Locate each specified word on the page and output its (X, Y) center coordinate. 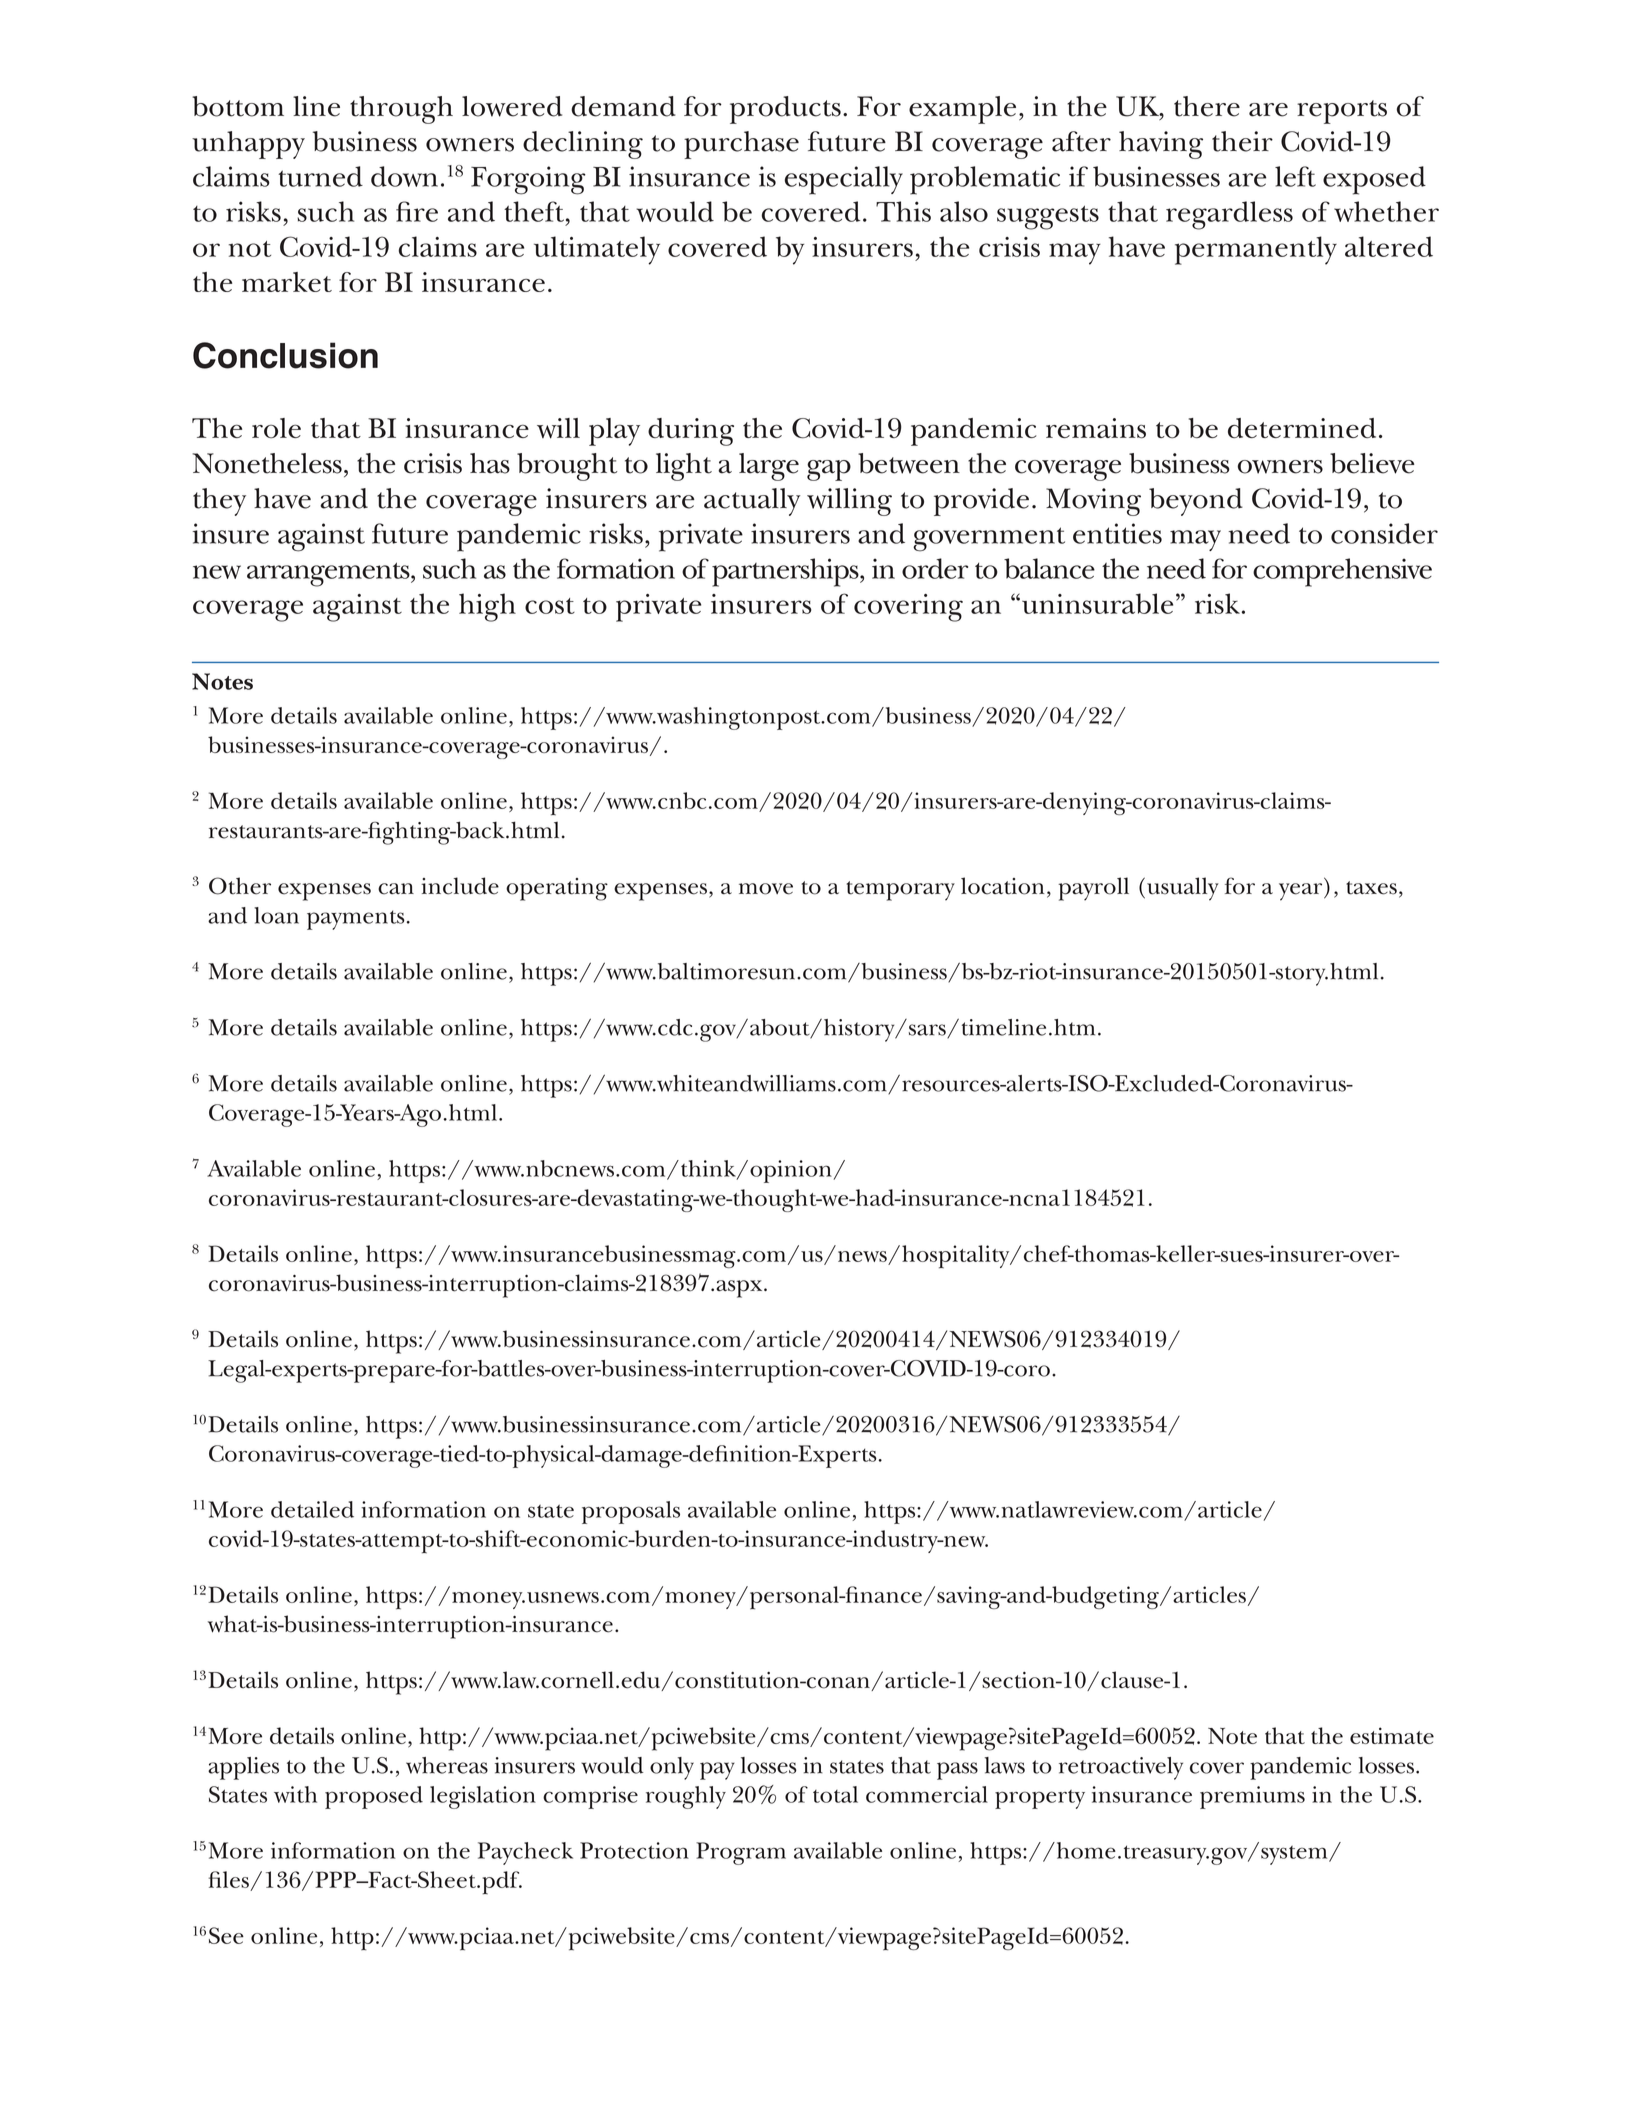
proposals (631, 1512)
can (396, 889)
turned (320, 176)
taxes (1371, 888)
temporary (900, 891)
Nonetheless (267, 463)
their (1242, 141)
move (766, 889)
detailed (312, 1509)
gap (829, 470)
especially (844, 180)
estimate (1392, 1735)
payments (356, 920)
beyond (1196, 502)
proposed (374, 1797)
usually (1183, 889)
